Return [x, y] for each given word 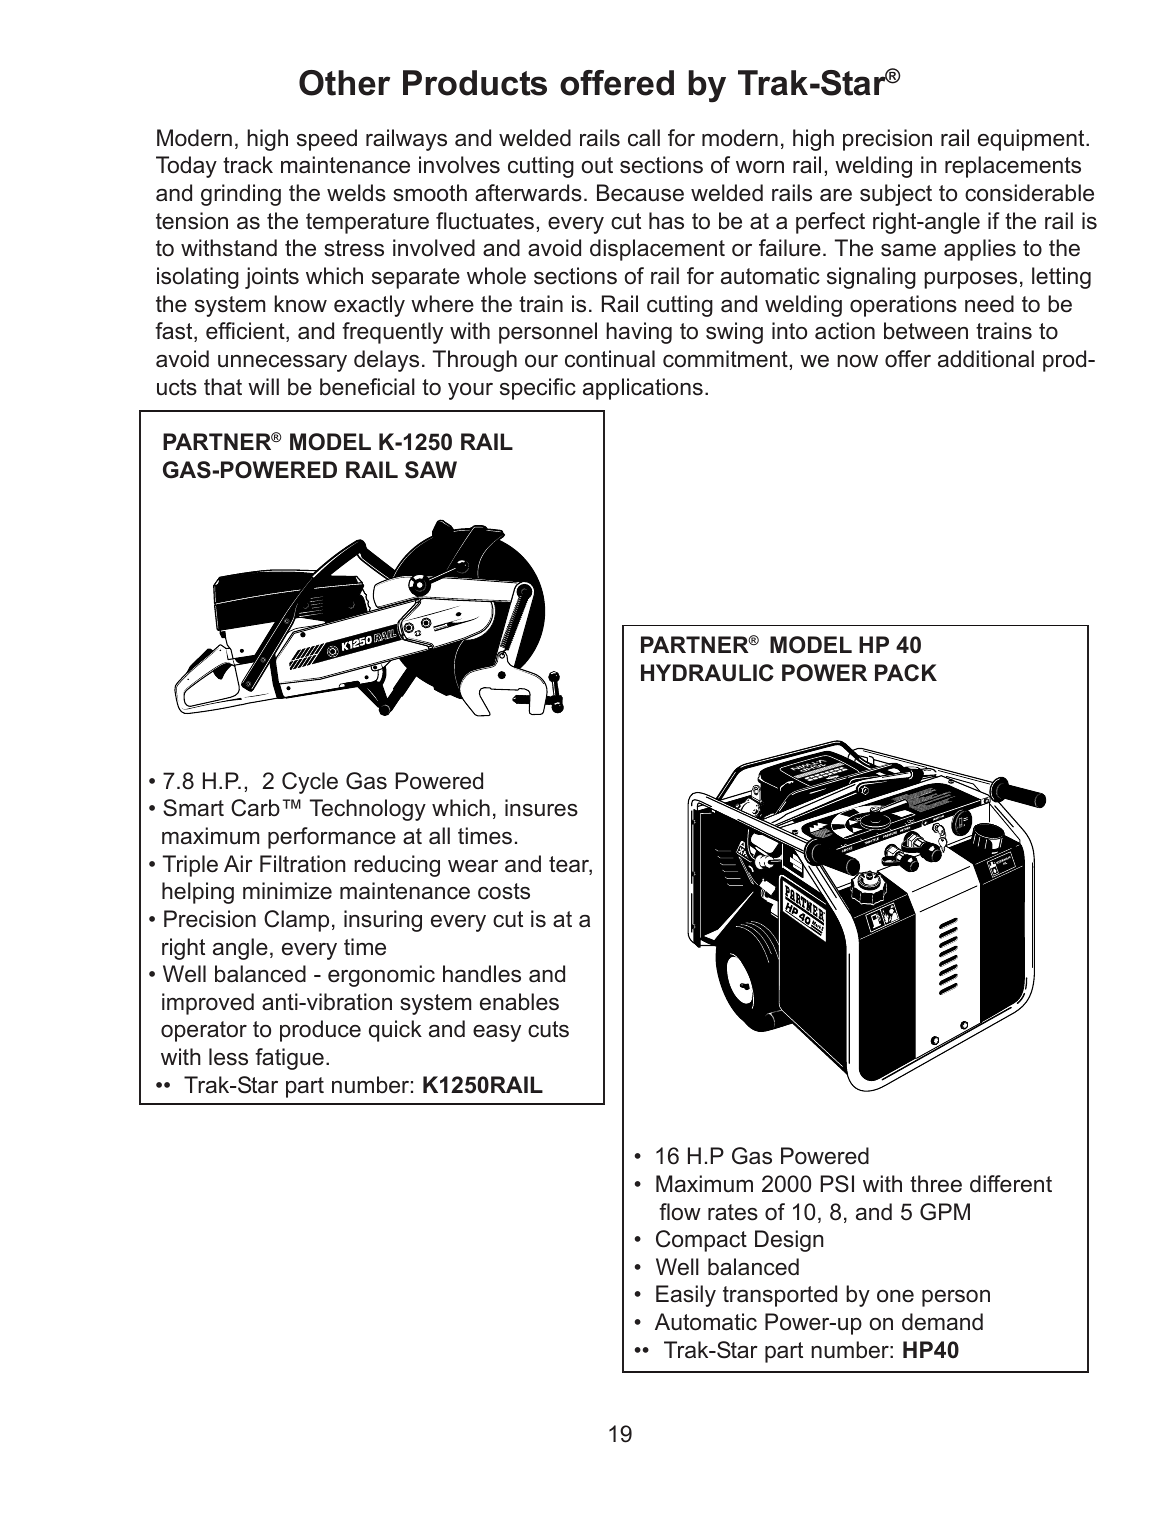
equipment [1032, 140]
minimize [287, 891]
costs [504, 891]
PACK [906, 673]
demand [942, 1322]
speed [327, 140]
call [644, 138]
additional [986, 359]
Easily [686, 1296]
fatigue [289, 1059]
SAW [431, 470]
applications [643, 389]
